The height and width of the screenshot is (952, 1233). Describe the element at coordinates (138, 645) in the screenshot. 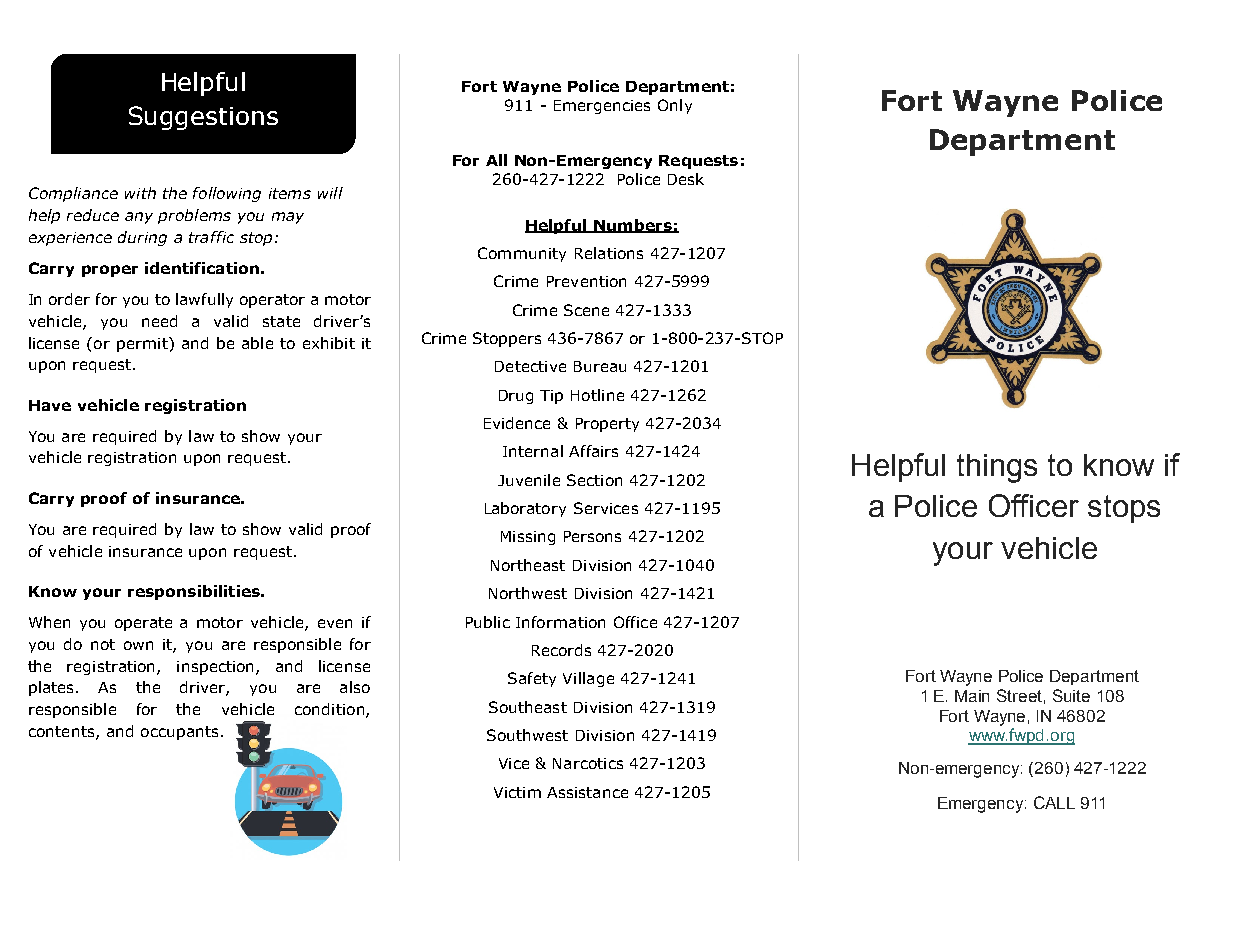

I see `own` at that location.
